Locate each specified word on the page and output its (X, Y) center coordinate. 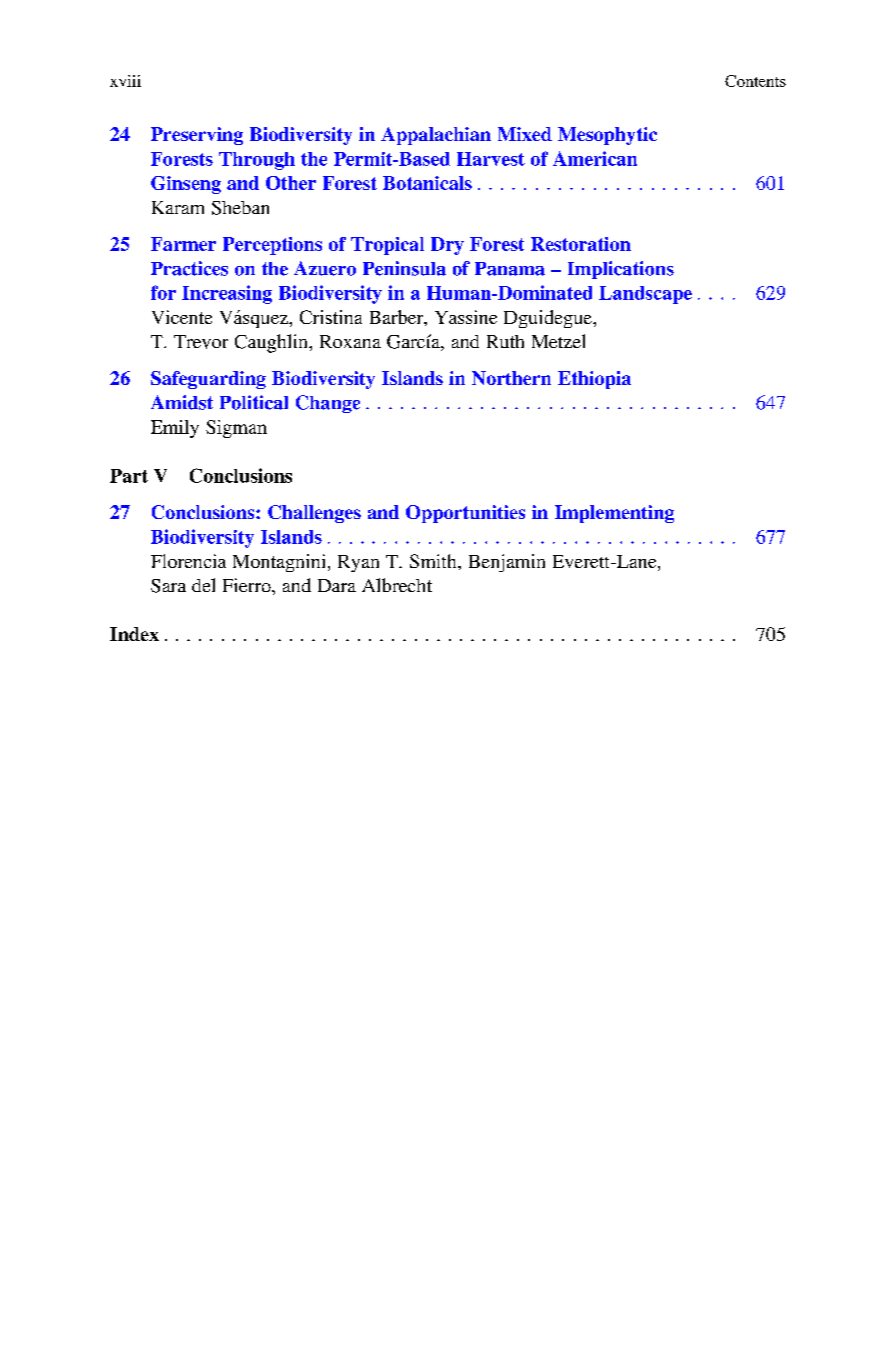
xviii (125, 81)
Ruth (505, 341)
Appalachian (436, 136)
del (203, 585)
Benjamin (507, 563)
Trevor (201, 342)
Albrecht (397, 585)
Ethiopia (594, 380)
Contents (755, 81)
